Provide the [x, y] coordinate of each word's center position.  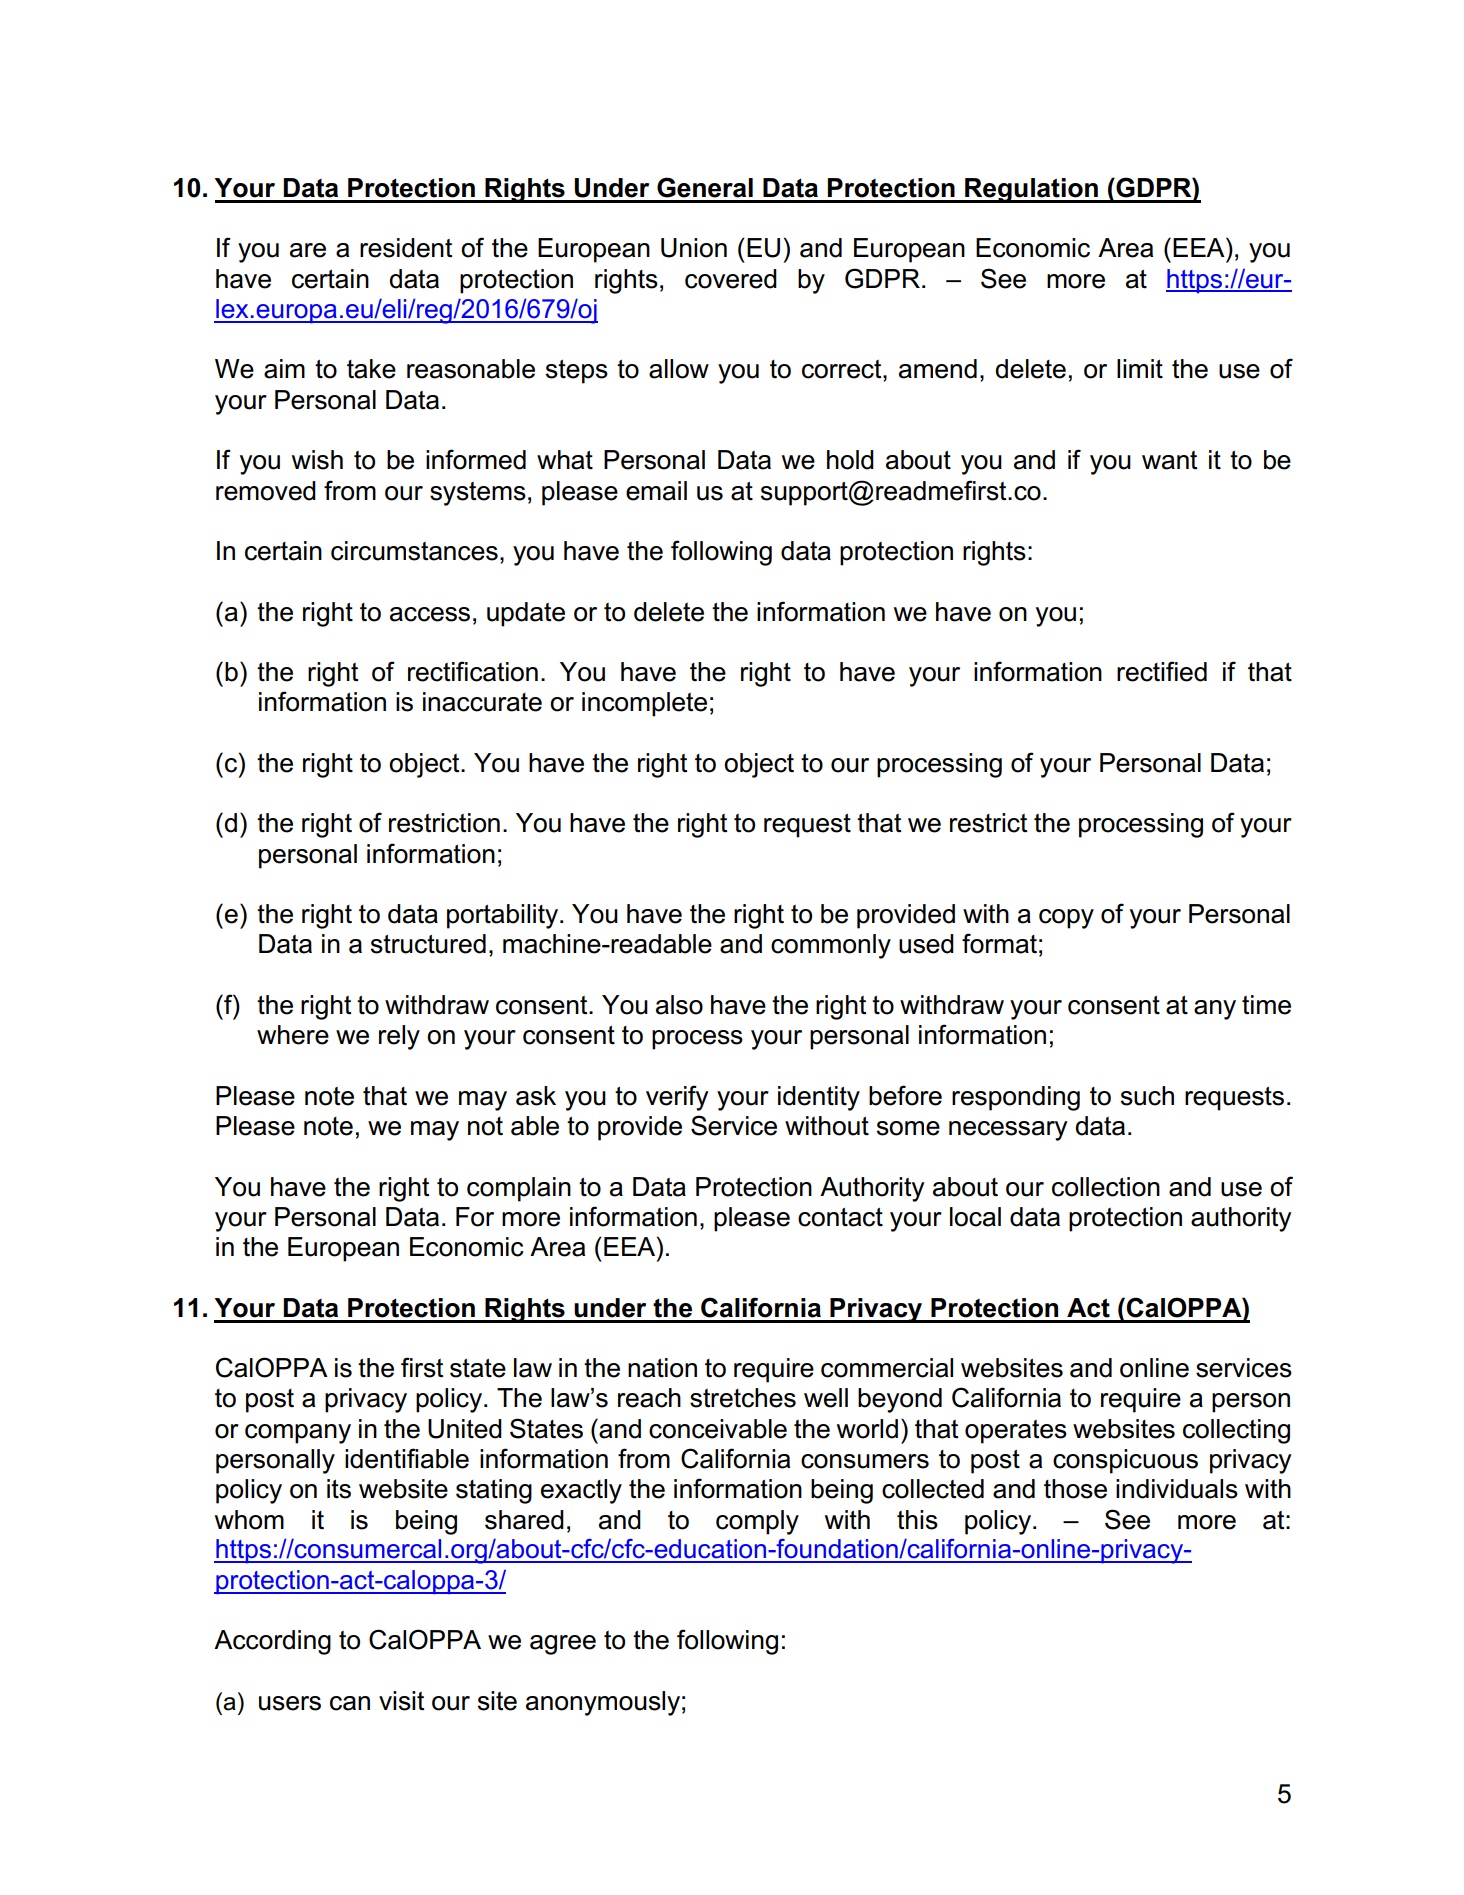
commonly [831, 946]
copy [1066, 919]
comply [757, 1522]
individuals [1177, 1489]
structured [428, 944]
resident [406, 248]
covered [731, 279]
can [350, 1703]
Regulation [1031, 190]
